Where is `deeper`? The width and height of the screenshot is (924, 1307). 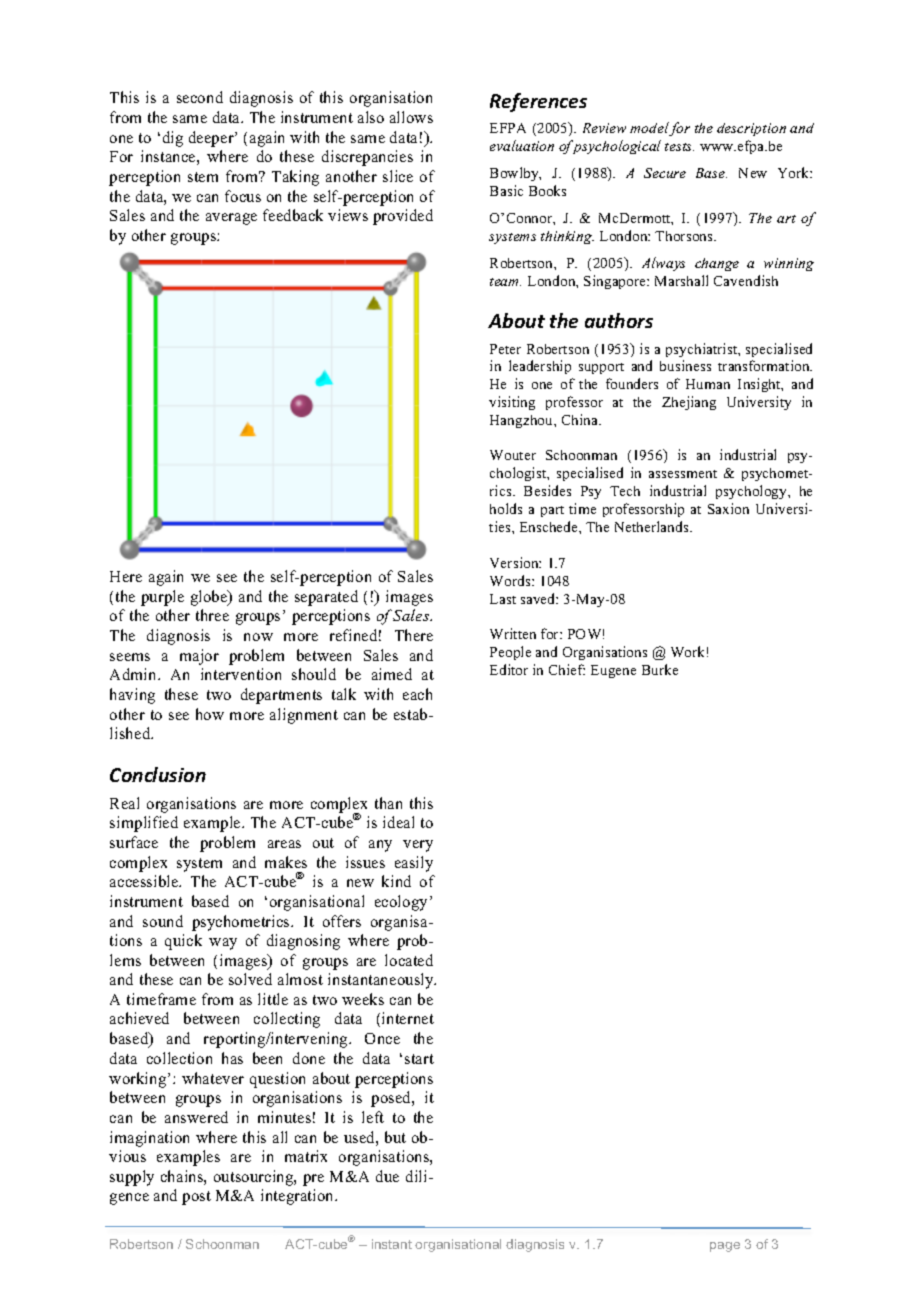
deeper is located at coordinates (212, 139).
